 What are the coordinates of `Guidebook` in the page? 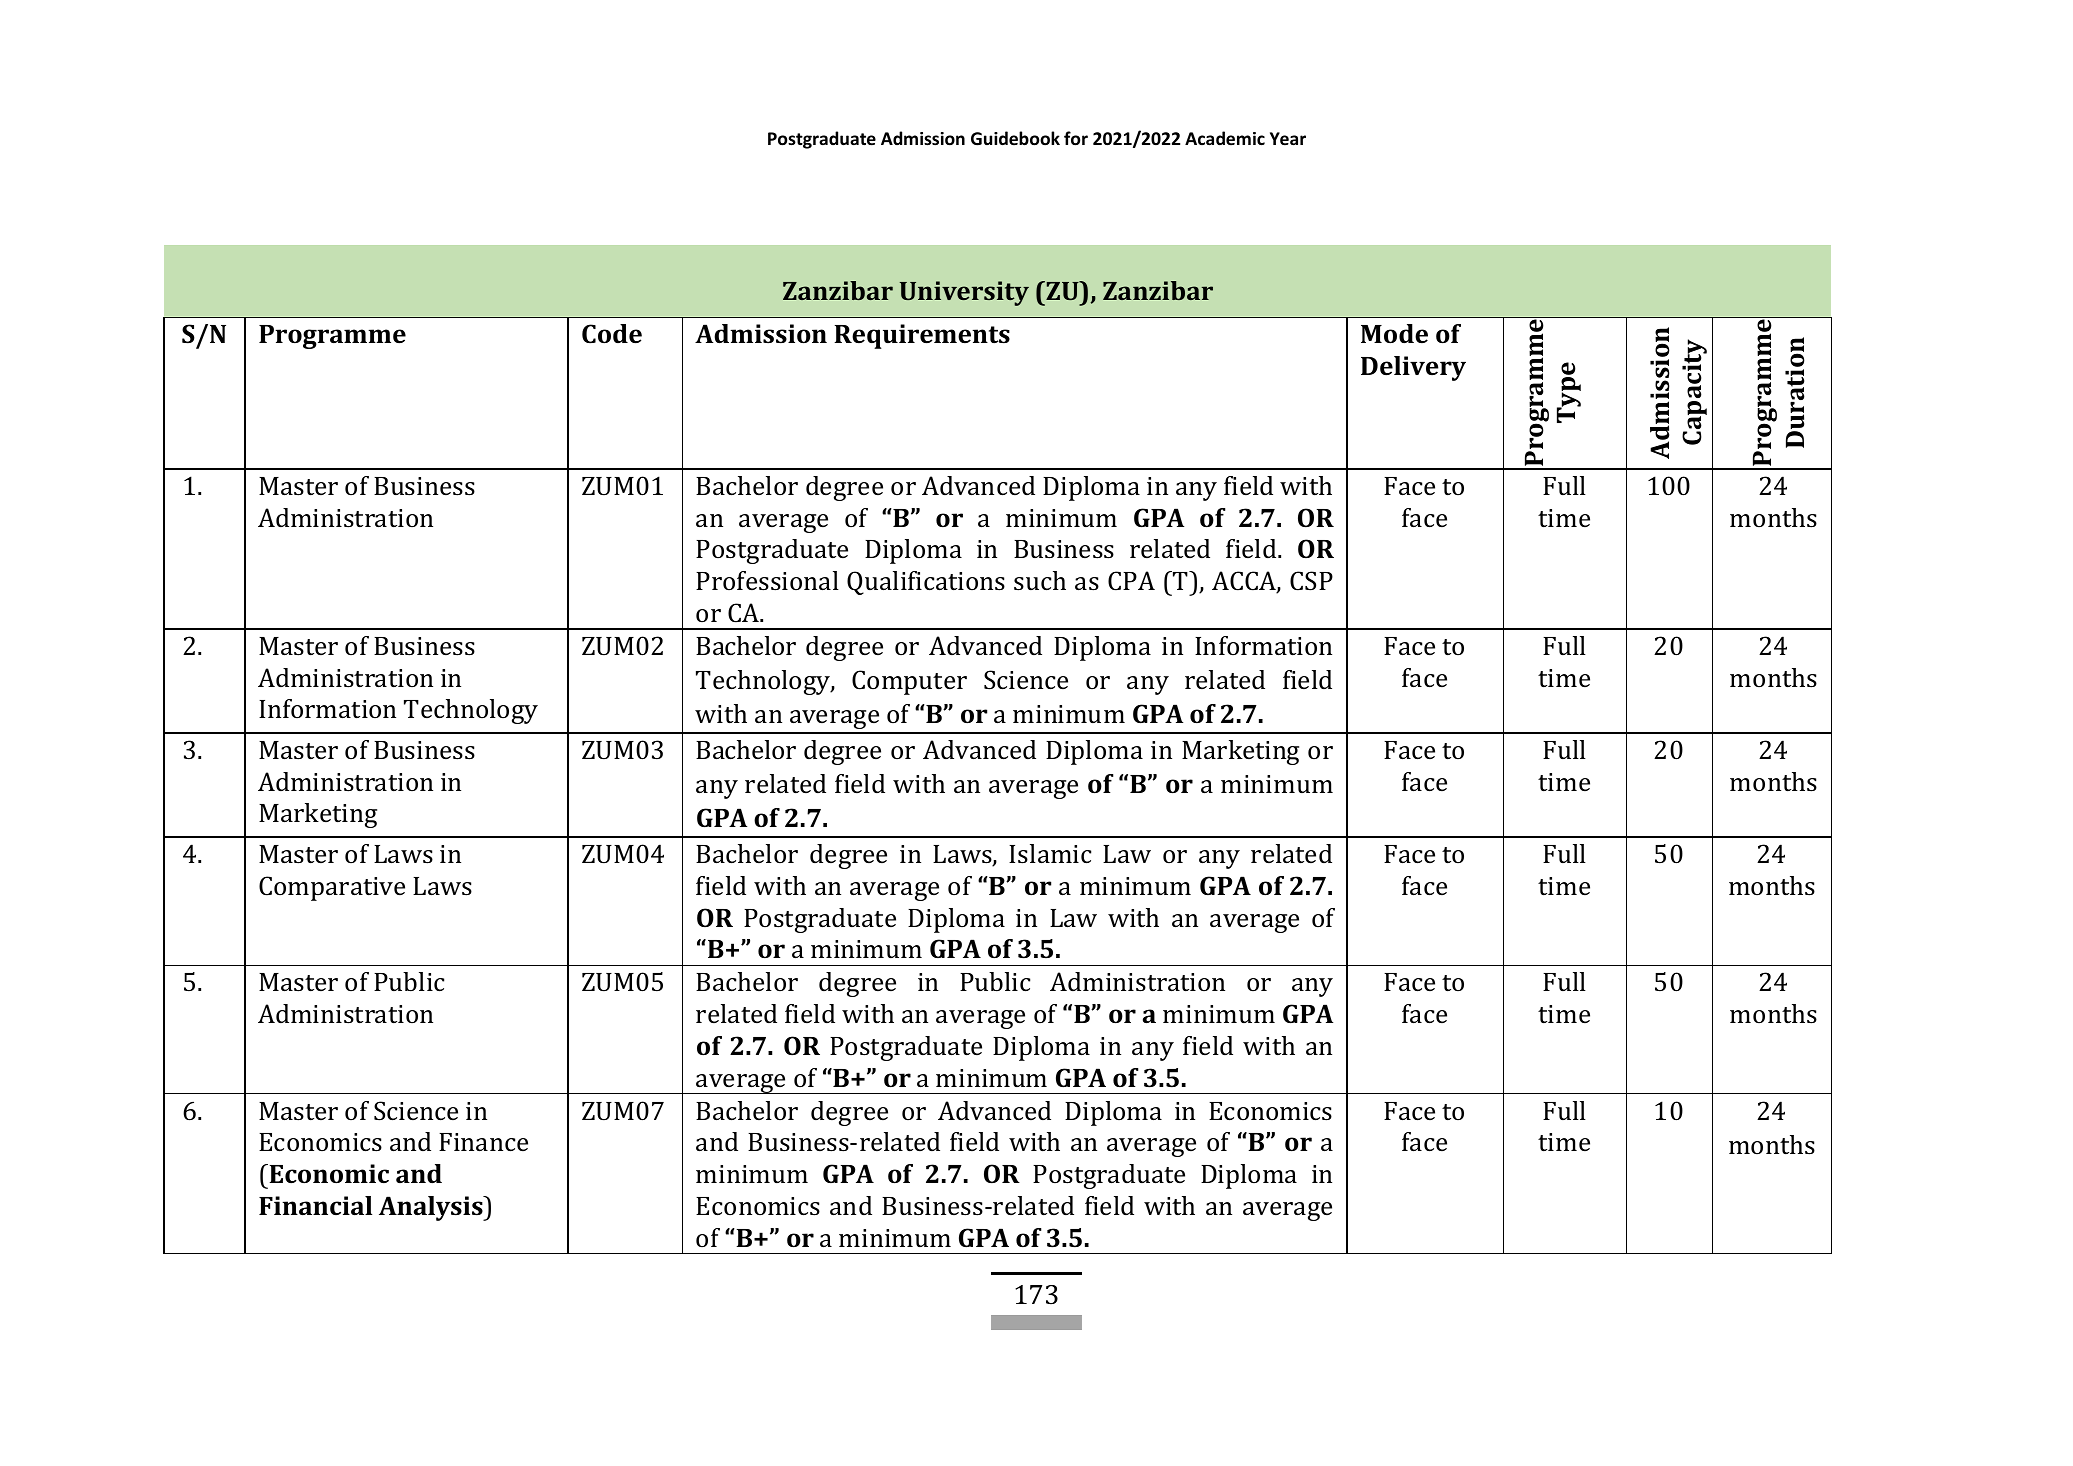 It's located at (1015, 138).
